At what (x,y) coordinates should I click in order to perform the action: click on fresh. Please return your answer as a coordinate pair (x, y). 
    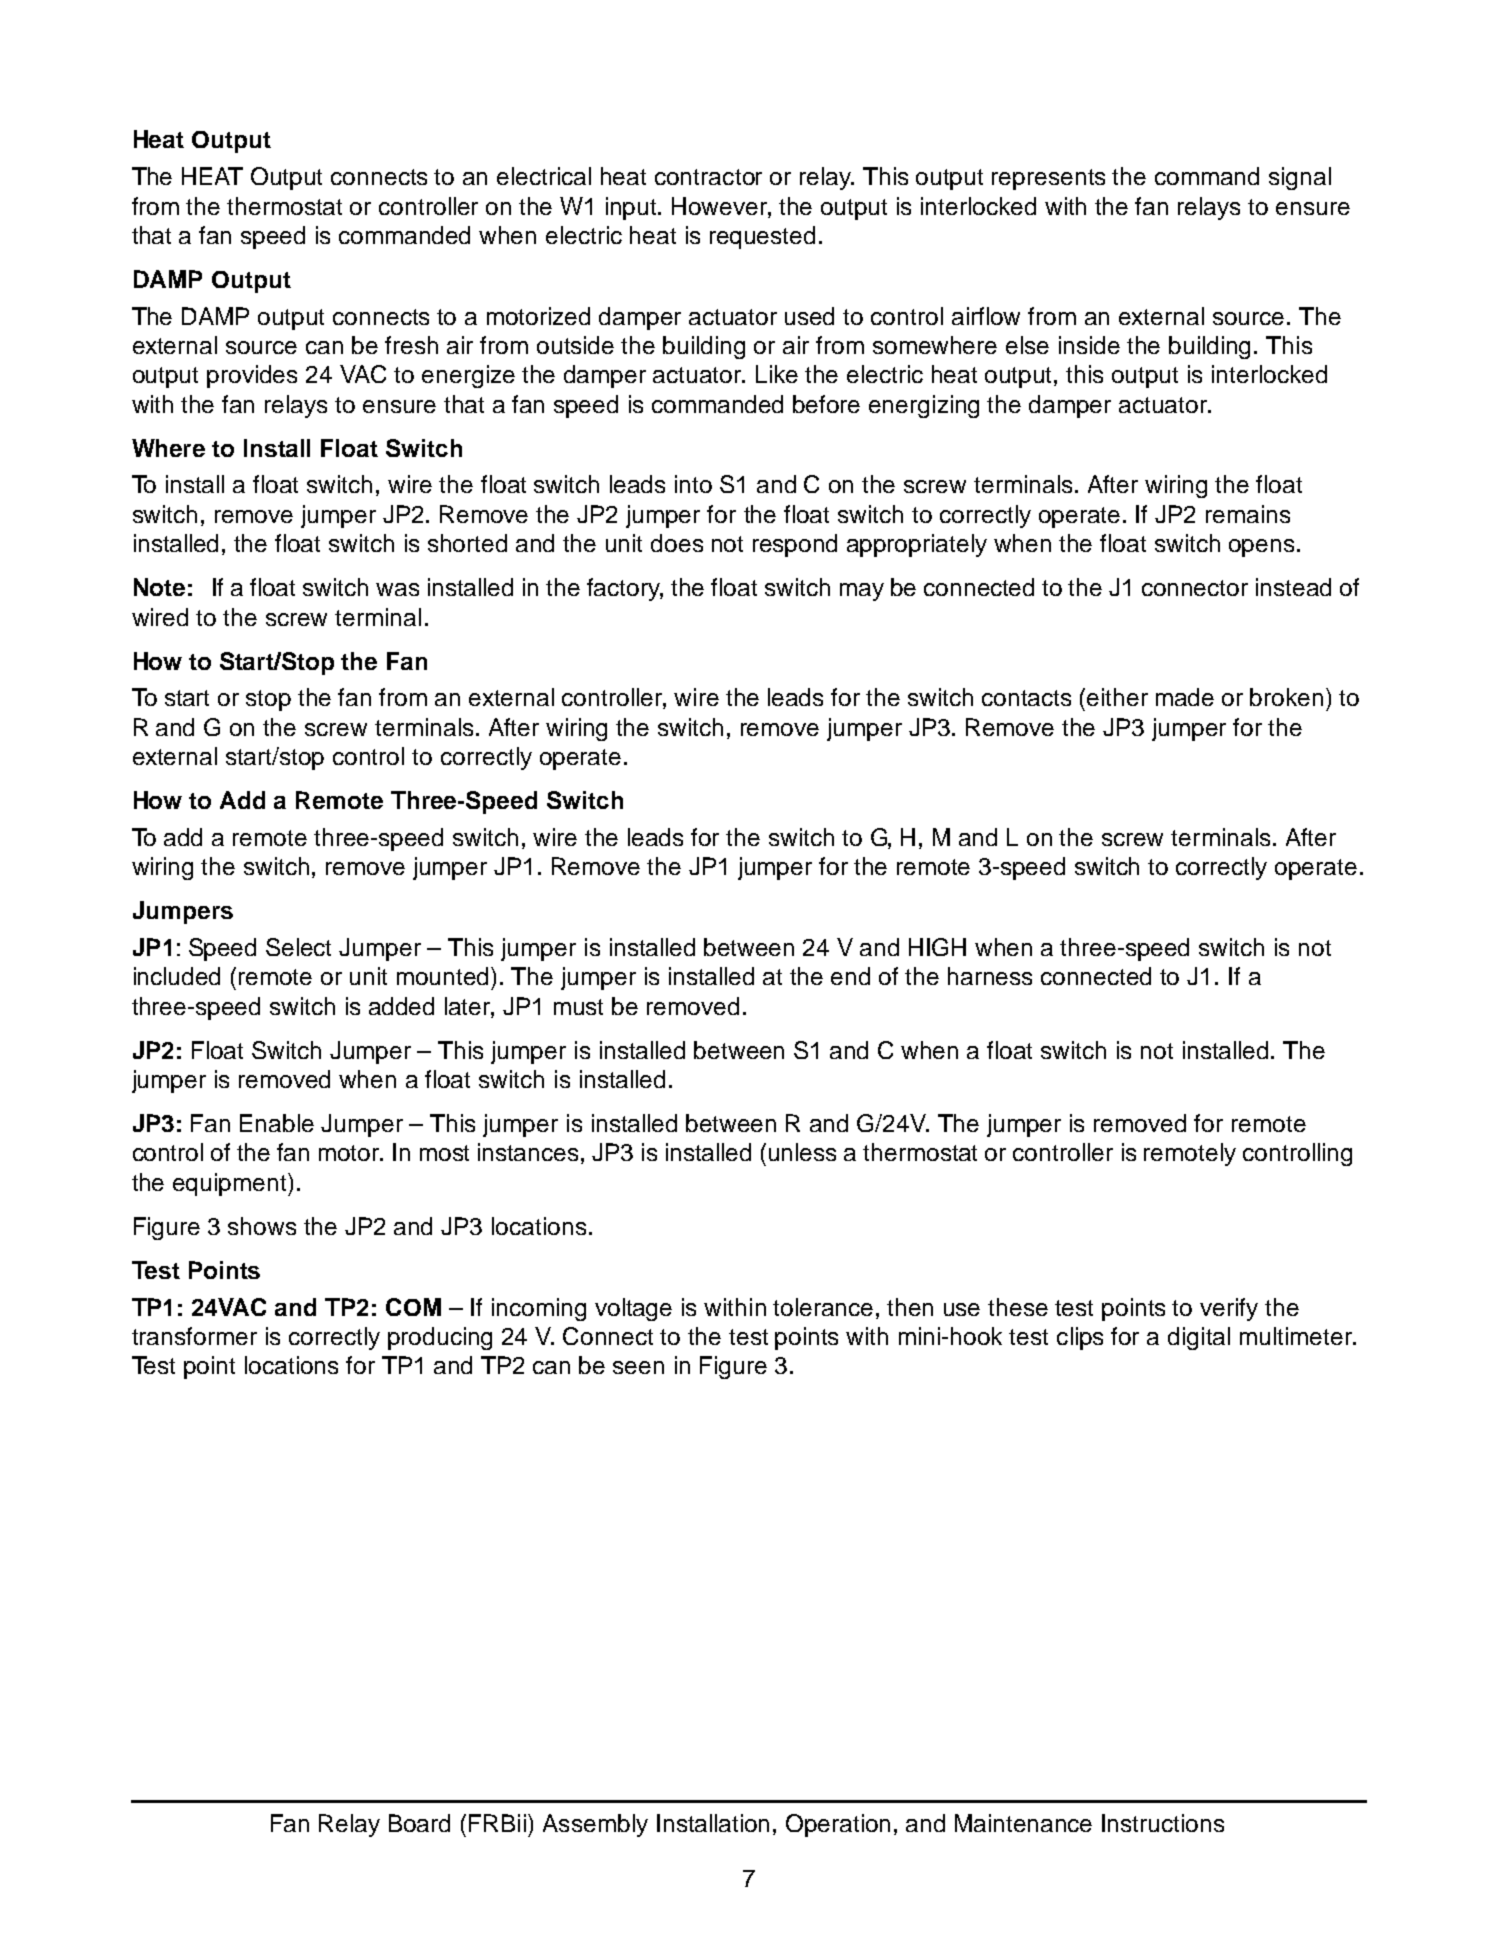
    Looking at the image, I should click on (411, 345).
